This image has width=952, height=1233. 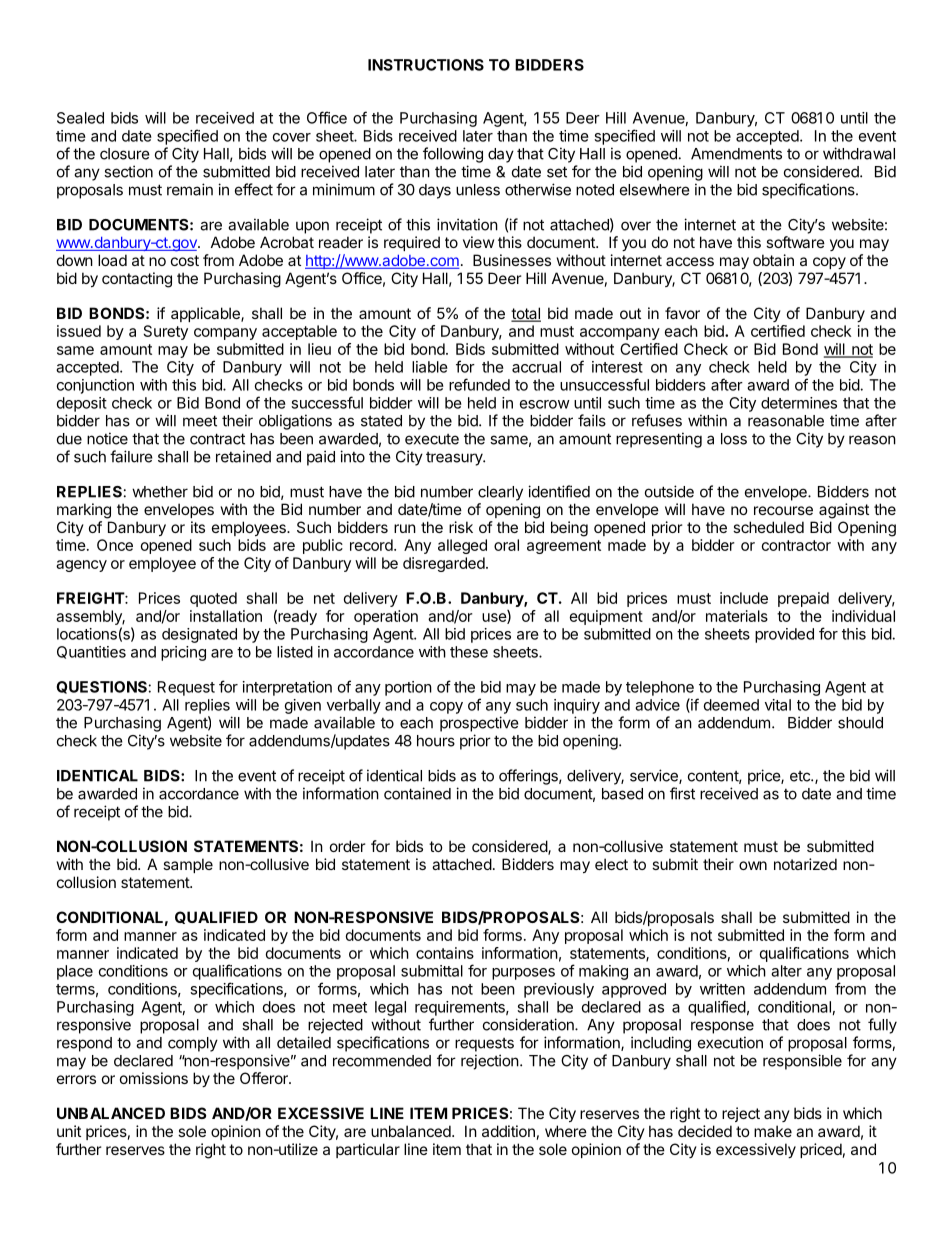 What do you see at coordinates (426, 65) in the image?
I see `INSTRUCTIONS` at bounding box center [426, 65].
